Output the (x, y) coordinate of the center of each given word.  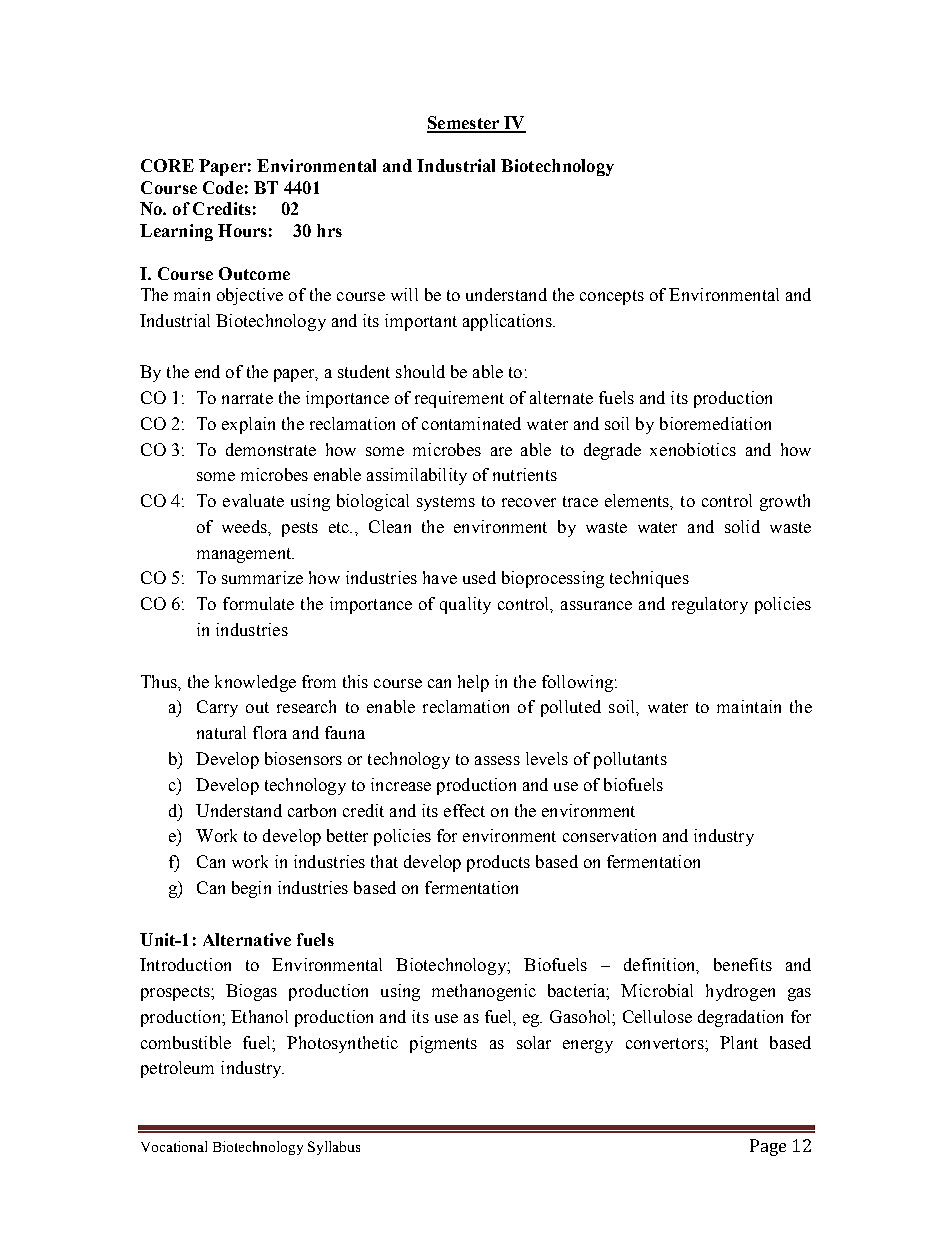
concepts (612, 297)
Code (223, 187)
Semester (464, 124)
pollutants (630, 760)
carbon (312, 810)
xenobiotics (693, 449)
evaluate (253, 500)
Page (768, 1147)
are (501, 451)
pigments (443, 1044)
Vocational (174, 1146)
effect (464, 810)
